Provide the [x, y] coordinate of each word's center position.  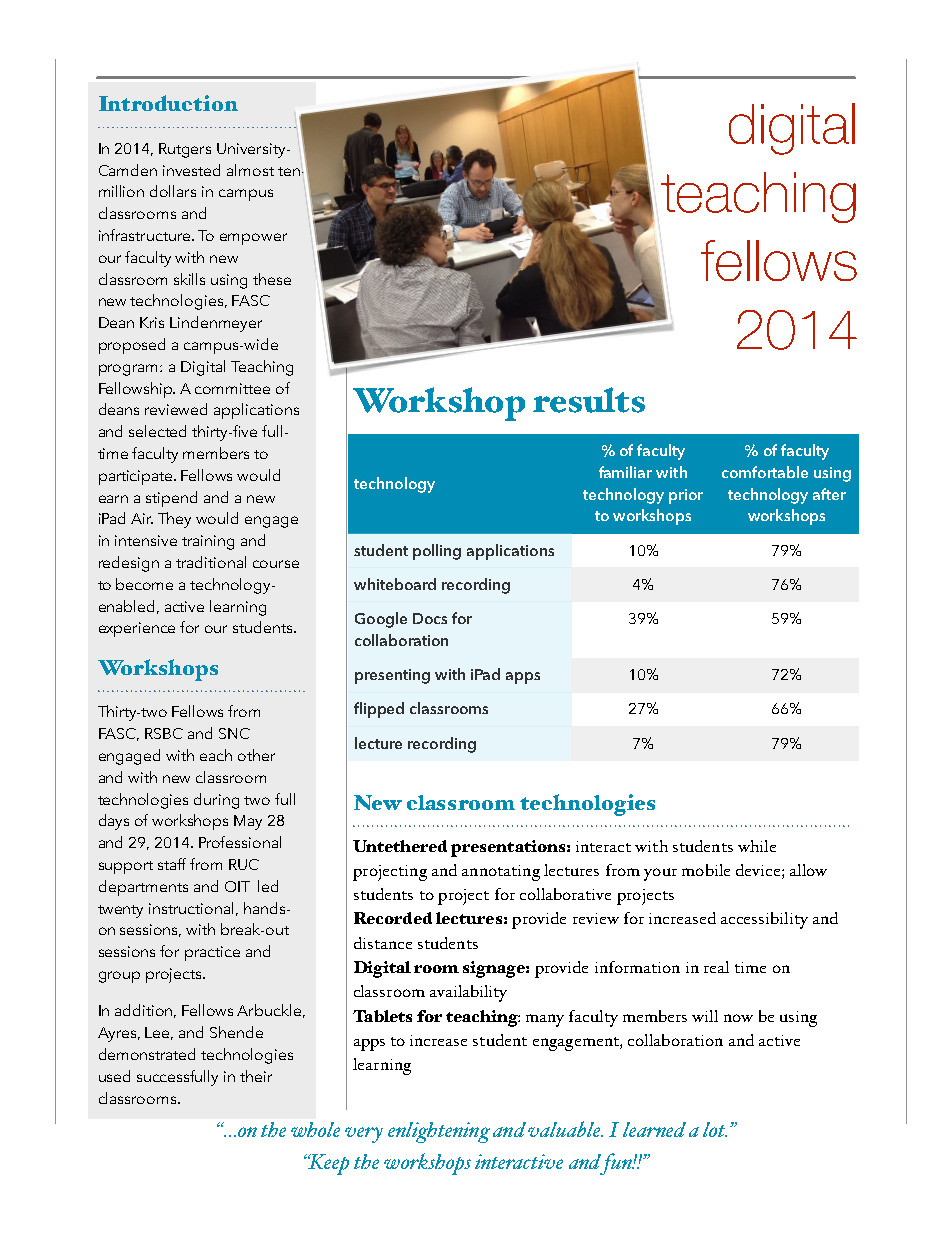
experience [137, 629]
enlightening [439, 1132]
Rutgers [185, 150]
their [256, 1076]
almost [250, 170]
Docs [430, 618]
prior [686, 496]
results [589, 400]
